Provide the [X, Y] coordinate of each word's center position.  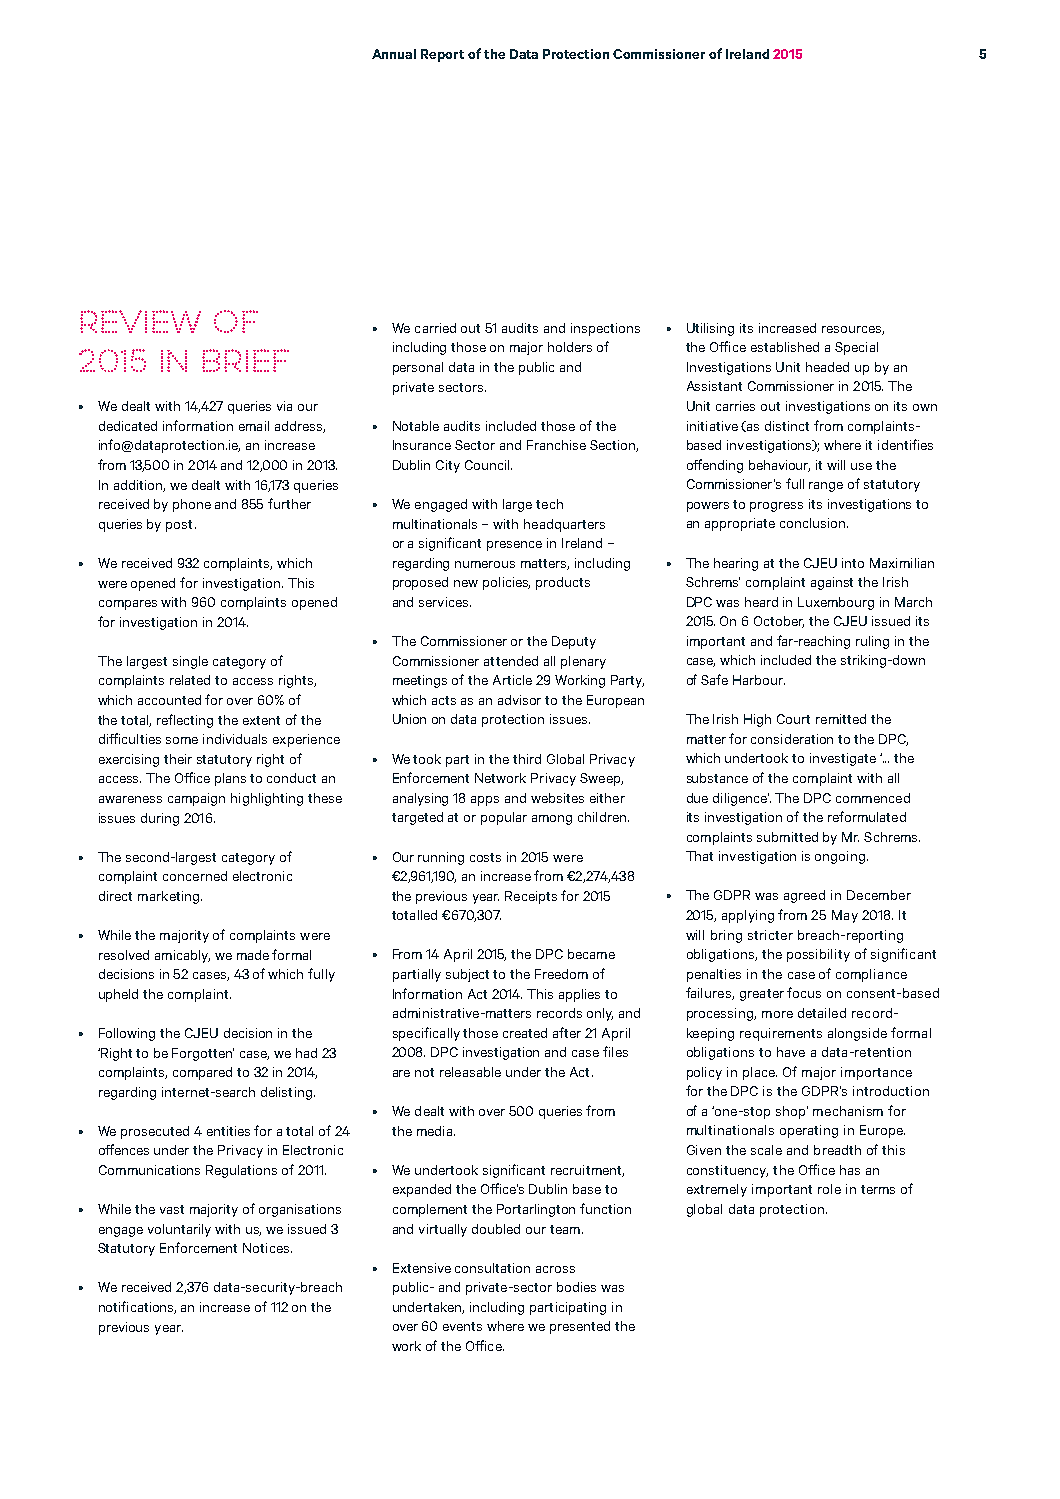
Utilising [710, 329]
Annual [394, 54]
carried [435, 328]
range [826, 487]
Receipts [531, 897]
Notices [267, 1248]
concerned [195, 876]
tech [549, 504]
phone [192, 505]
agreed [804, 896]
